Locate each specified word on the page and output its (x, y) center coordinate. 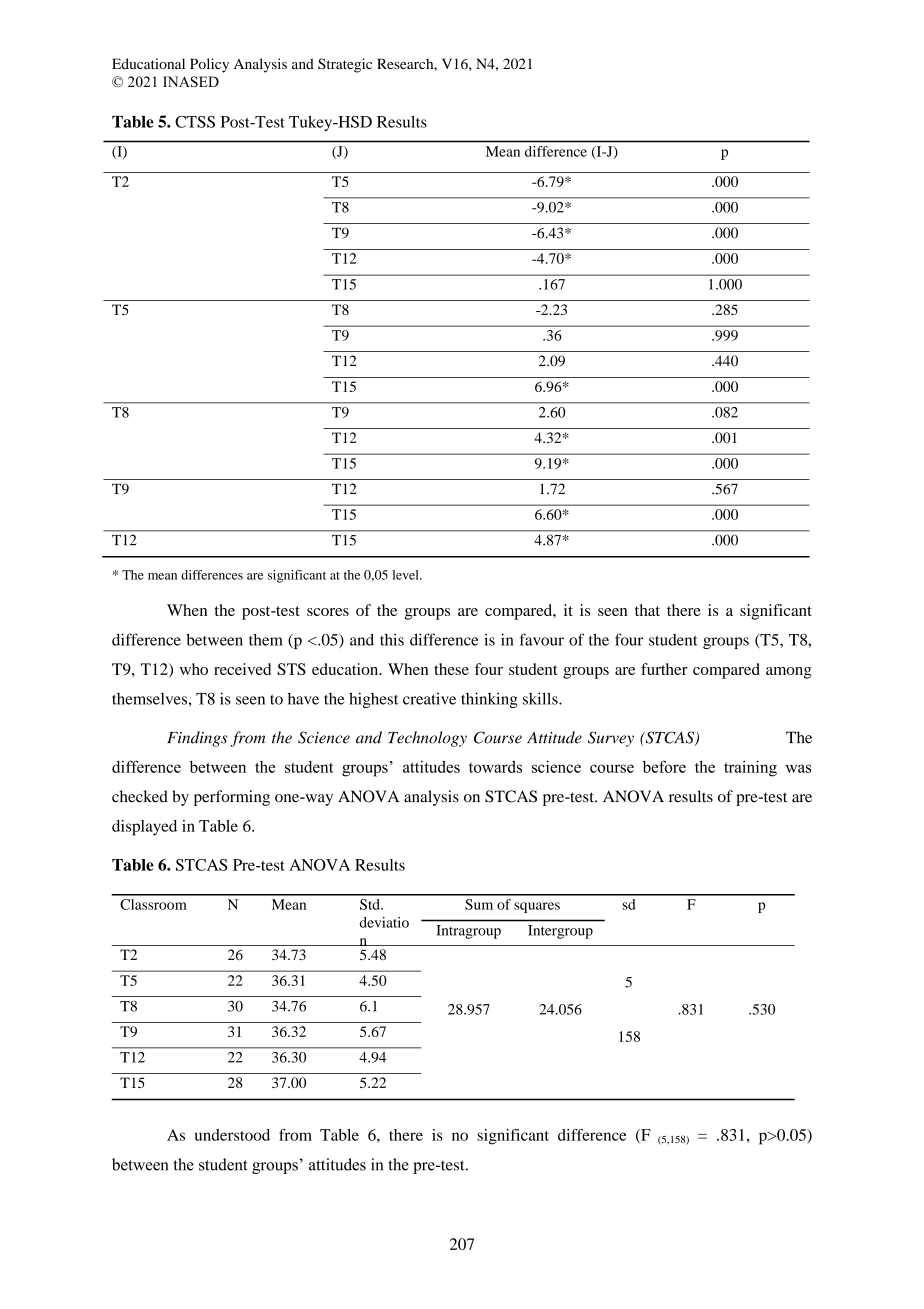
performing (232, 798)
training (750, 768)
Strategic (345, 65)
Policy (209, 65)
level (406, 575)
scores (328, 612)
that (647, 610)
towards (495, 766)
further (664, 669)
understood (232, 1135)
